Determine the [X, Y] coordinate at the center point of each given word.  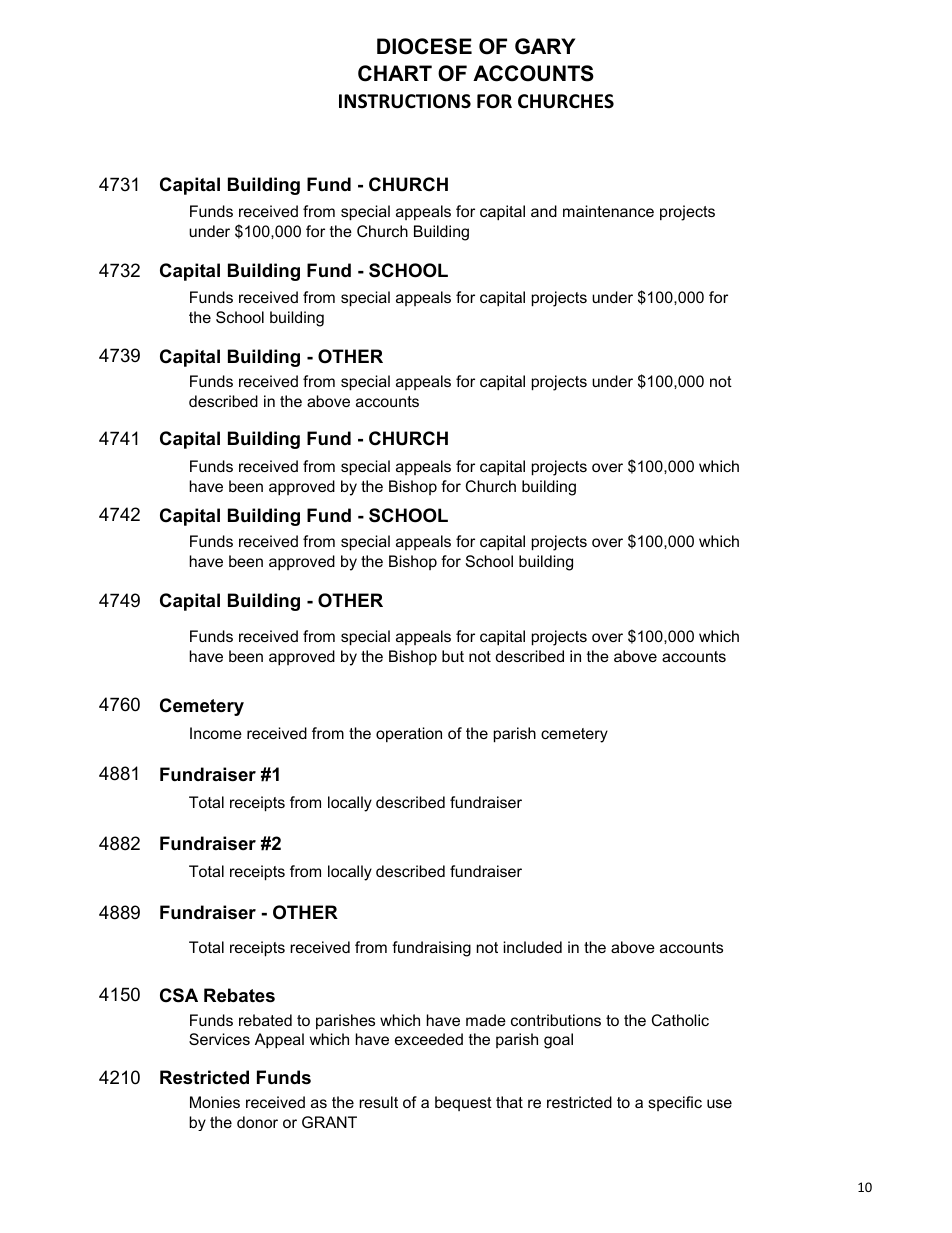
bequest [463, 1103]
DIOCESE [424, 46]
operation [409, 734]
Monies [215, 1102]
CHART [395, 73]
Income [216, 733]
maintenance [608, 211]
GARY [545, 46]
